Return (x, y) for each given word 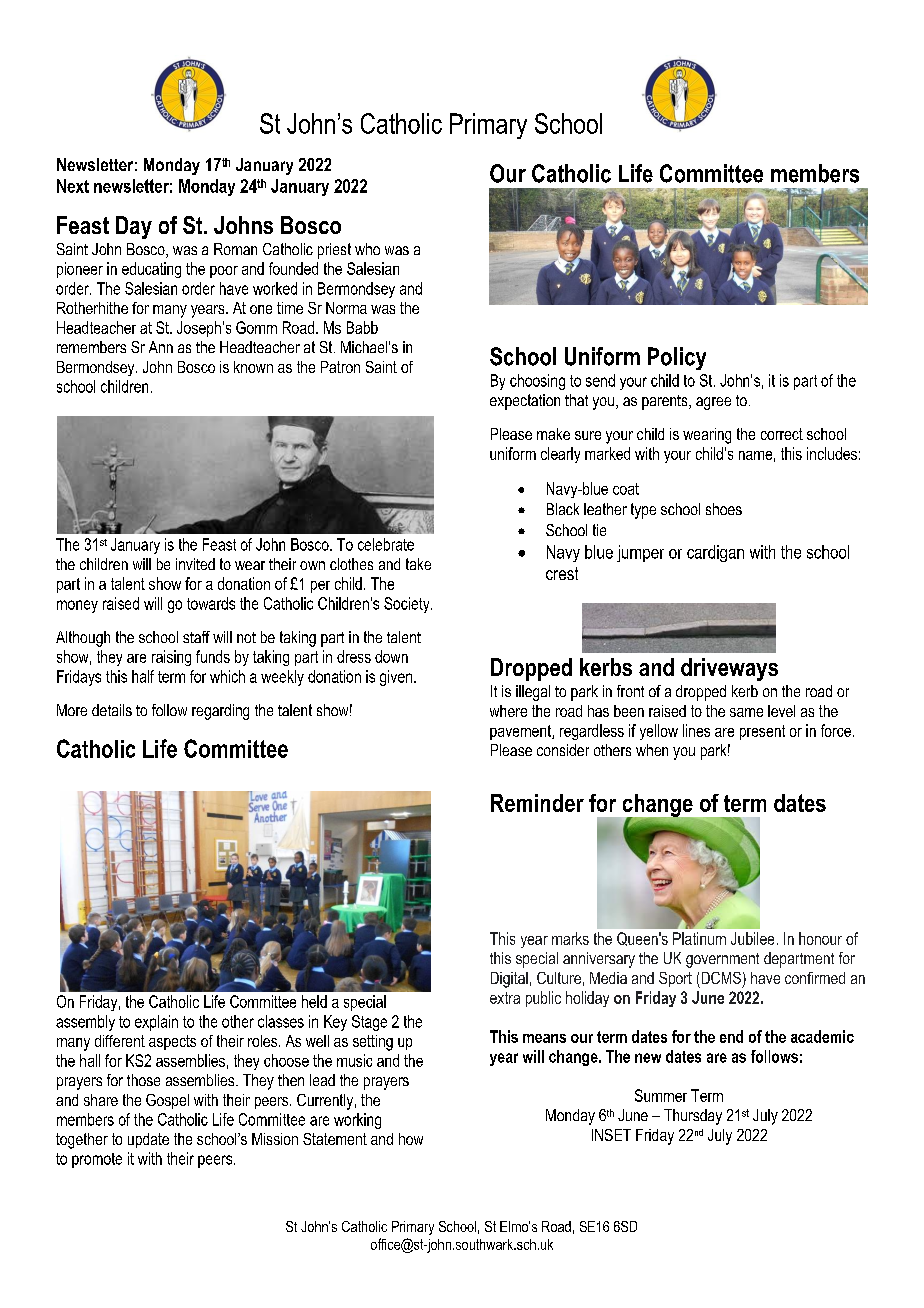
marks (570, 938)
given (397, 678)
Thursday (693, 1117)
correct (782, 434)
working (357, 1121)
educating (151, 270)
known (253, 367)
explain (156, 1023)
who (367, 249)
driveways (729, 669)
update (148, 1140)
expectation (525, 402)
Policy (677, 358)
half (143, 676)
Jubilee (752, 938)
